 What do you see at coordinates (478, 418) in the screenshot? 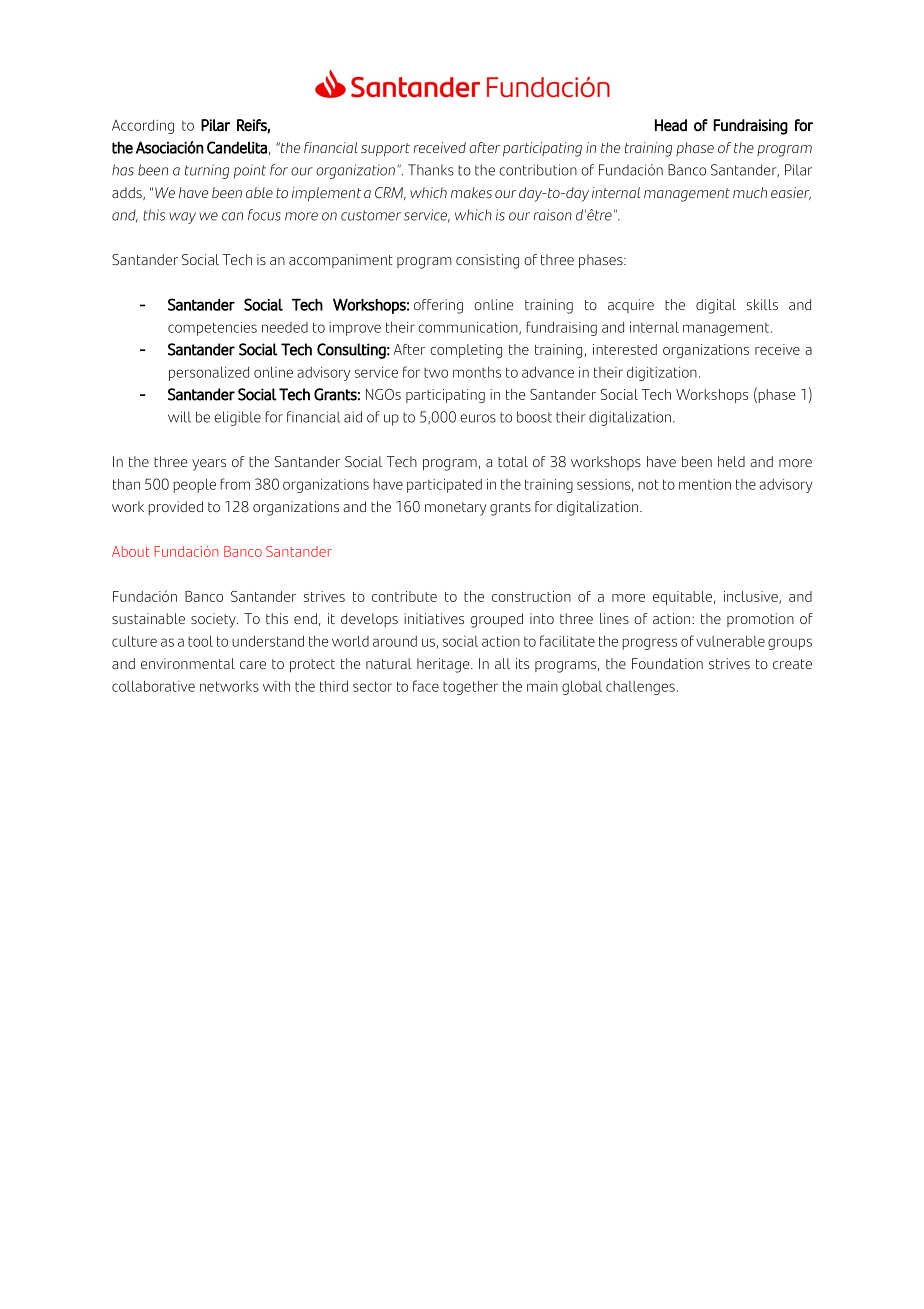
I see `euros` at bounding box center [478, 418].
